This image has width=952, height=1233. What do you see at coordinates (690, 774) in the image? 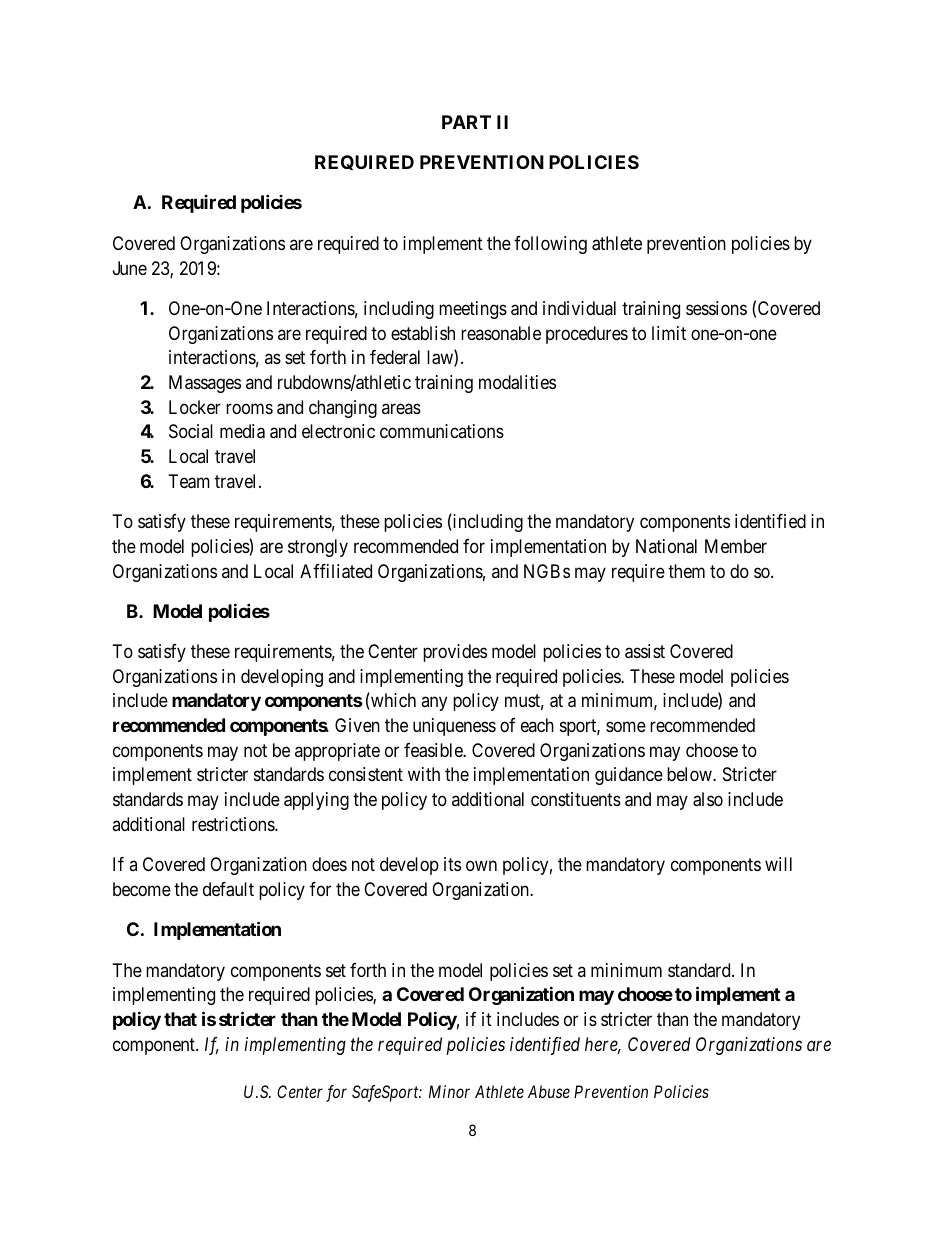
I see `below` at bounding box center [690, 774].
